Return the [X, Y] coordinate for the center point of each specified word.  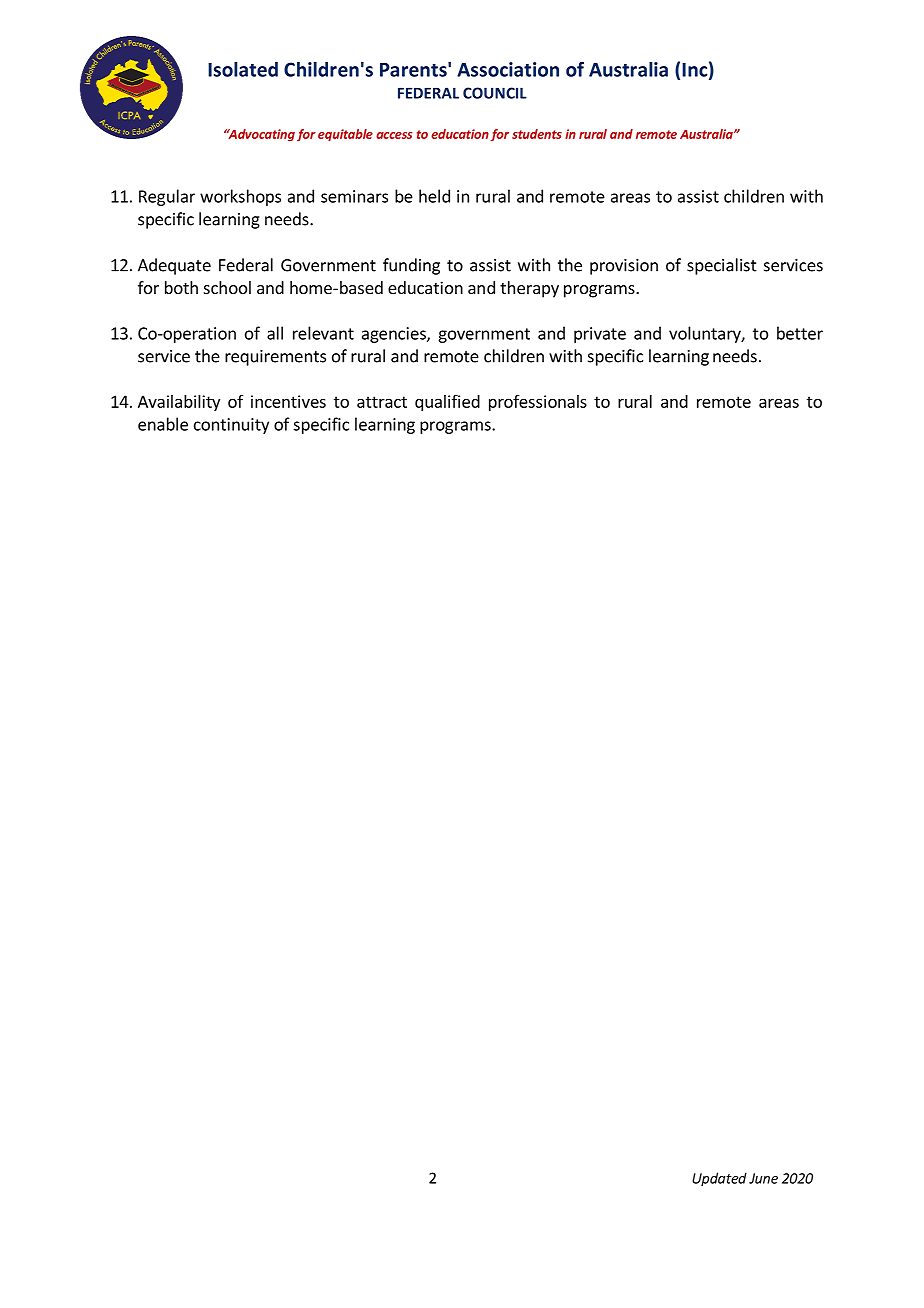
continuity [231, 426]
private [600, 335]
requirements [275, 358]
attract [382, 402]
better [800, 333]
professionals [538, 403]
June [763, 1178]
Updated [719, 1179]
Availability [179, 403]
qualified [447, 403]
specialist [722, 266]
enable [163, 424]
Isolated [243, 69]
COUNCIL [495, 93]
